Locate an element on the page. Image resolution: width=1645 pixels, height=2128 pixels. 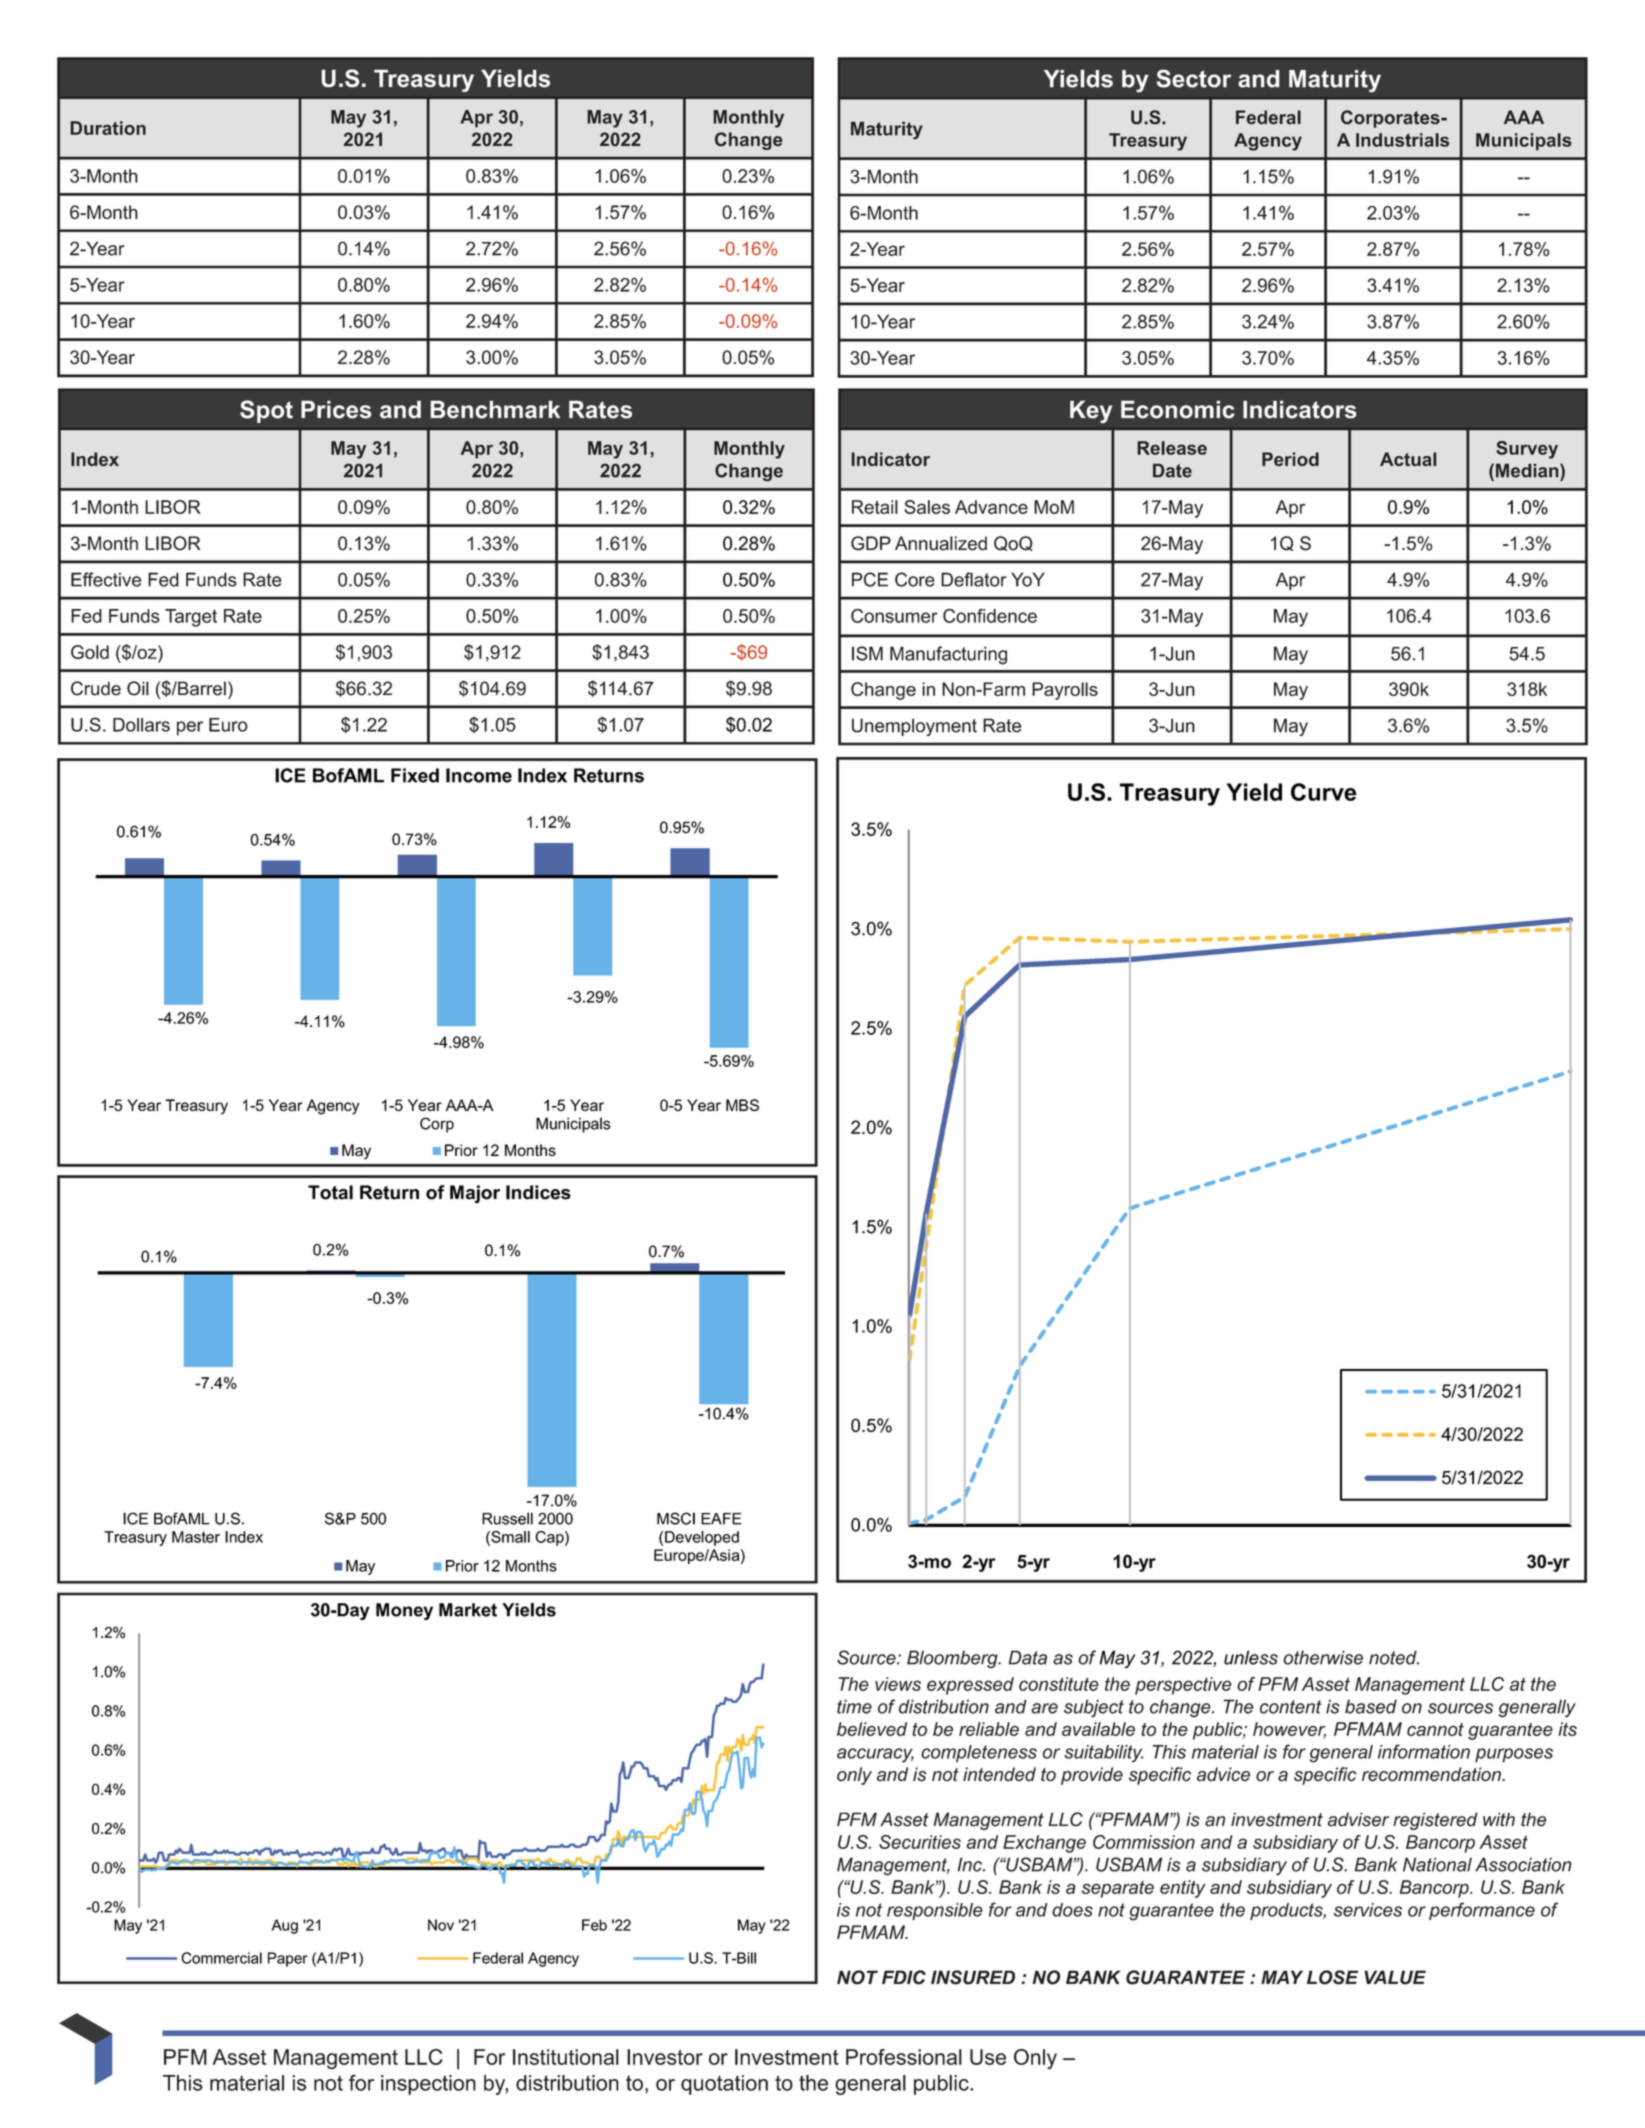
Developed is located at coordinates (702, 1538).
